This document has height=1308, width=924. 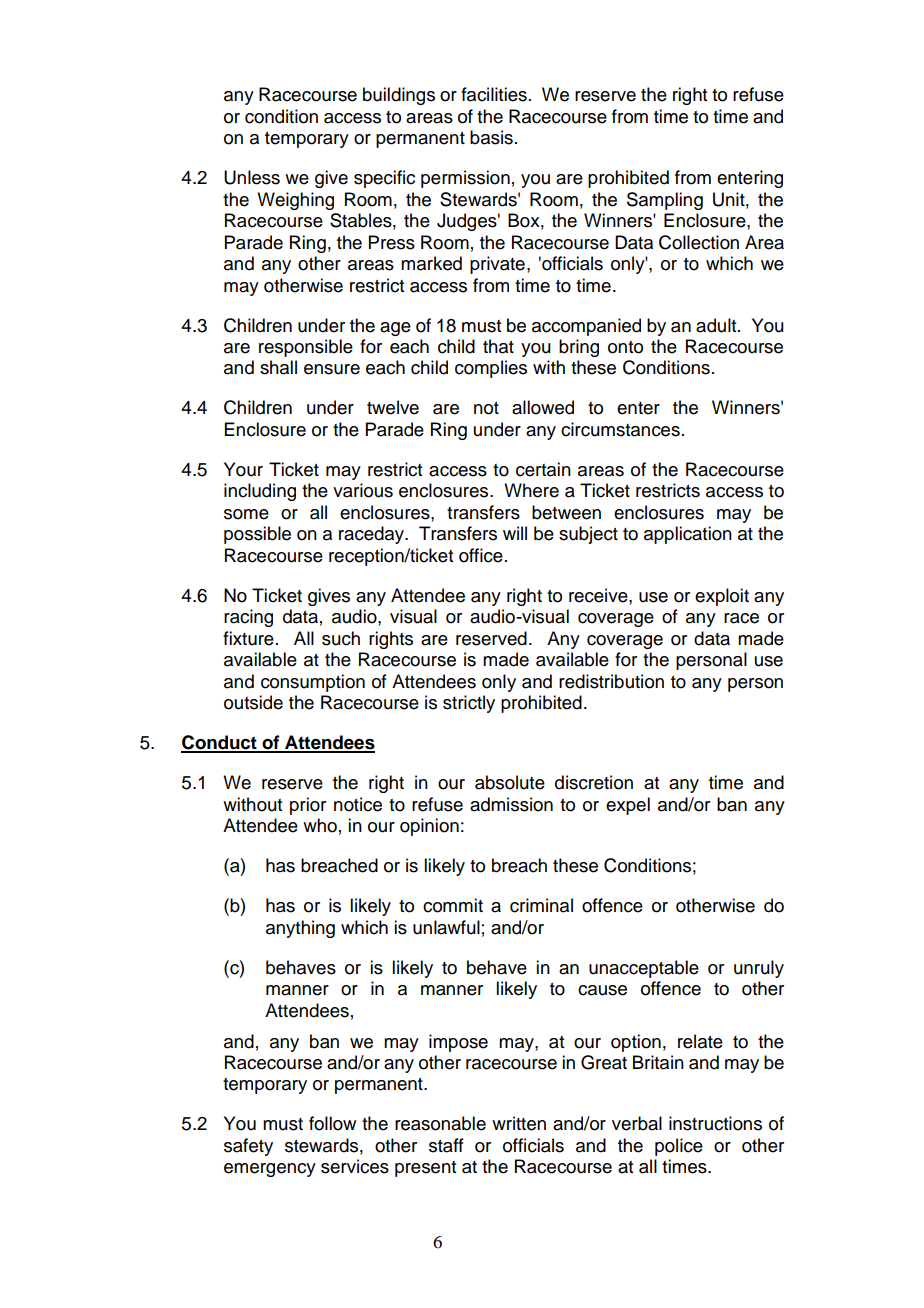 What do you see at coordinates (644, 969) in the document?
I see `unacceptable` at bounding box center [644, 969].
